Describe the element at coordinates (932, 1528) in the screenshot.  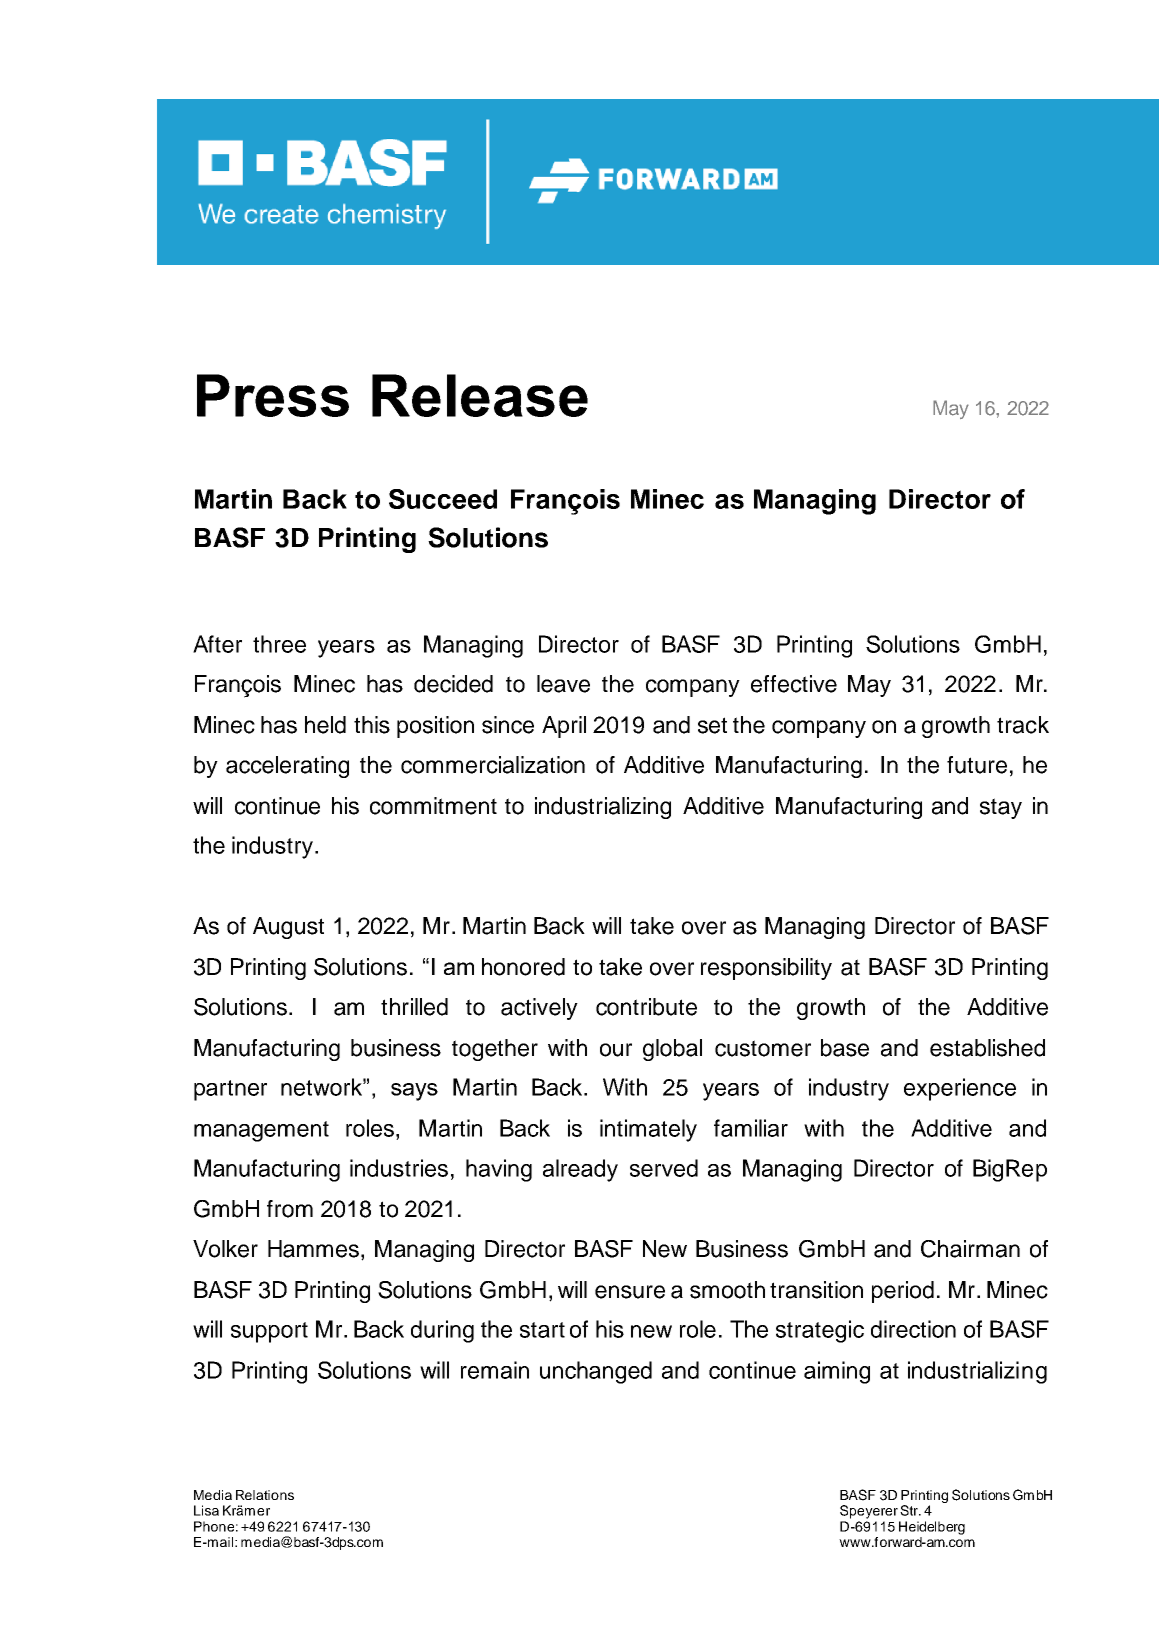
I see `Heidelberg` at that location.
